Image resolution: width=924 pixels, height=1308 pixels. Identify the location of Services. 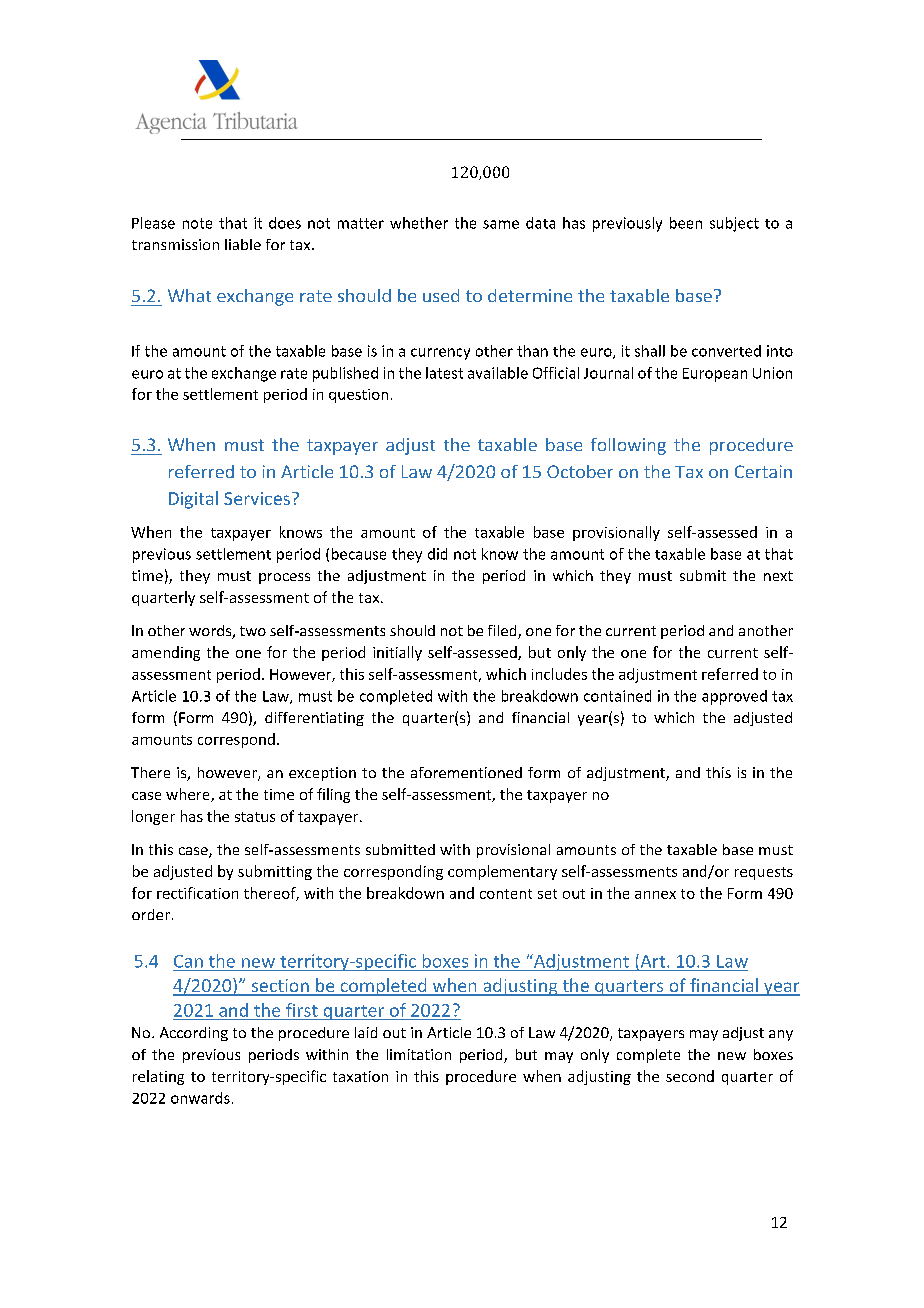
(257, 498).
